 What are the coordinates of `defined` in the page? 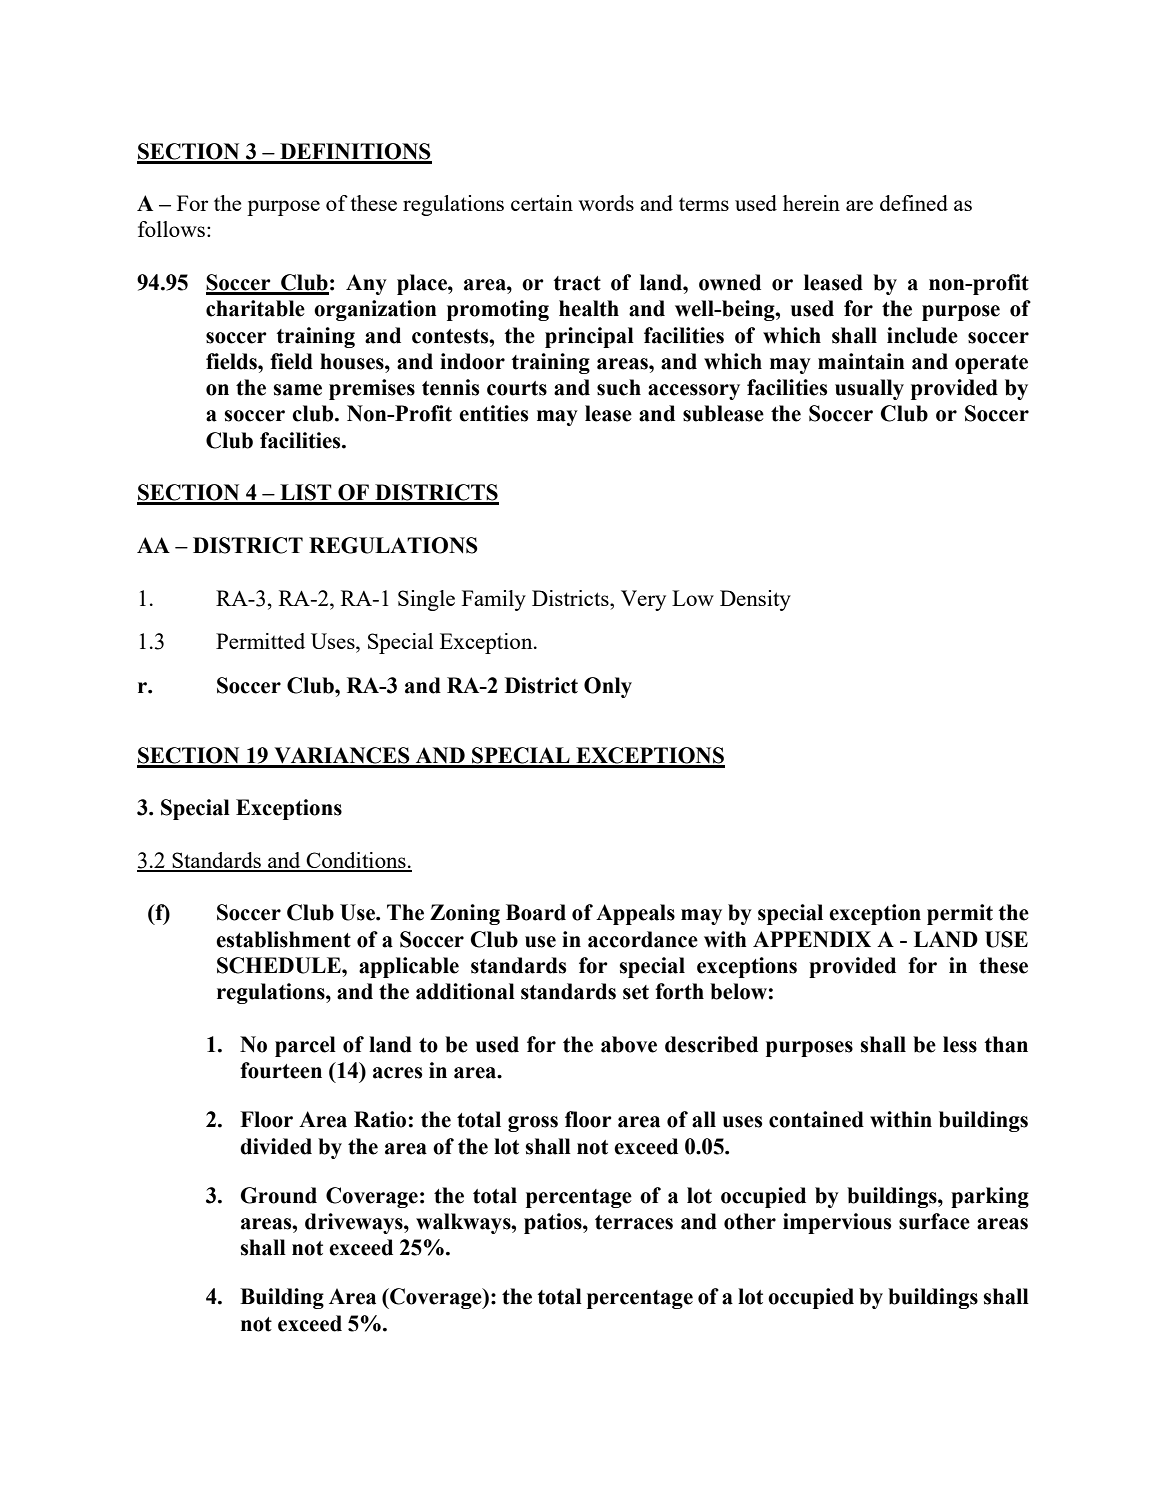 It's located at (914, 203).
